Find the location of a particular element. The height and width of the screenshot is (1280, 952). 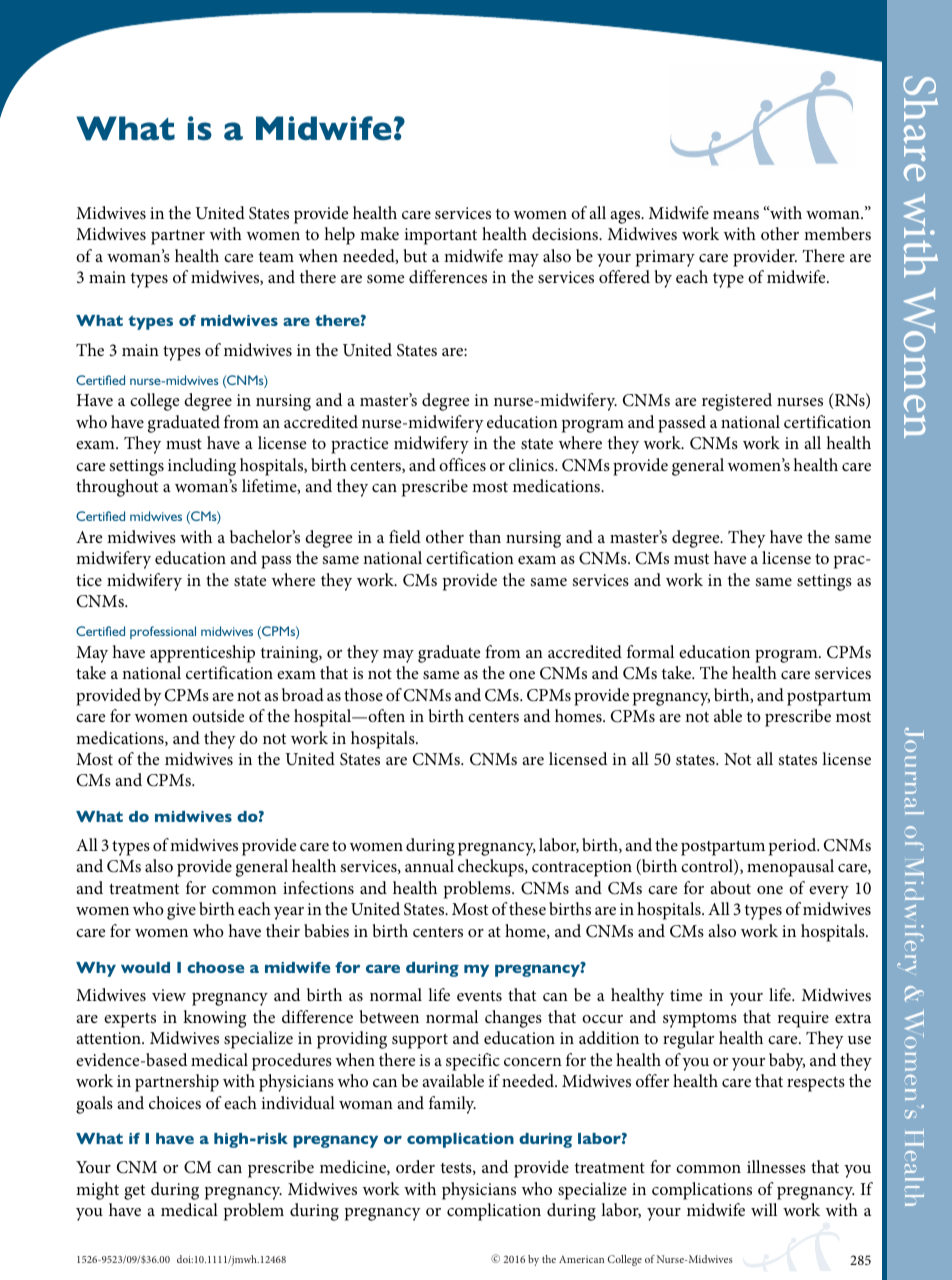

team is located at coordinates (276, 257).
